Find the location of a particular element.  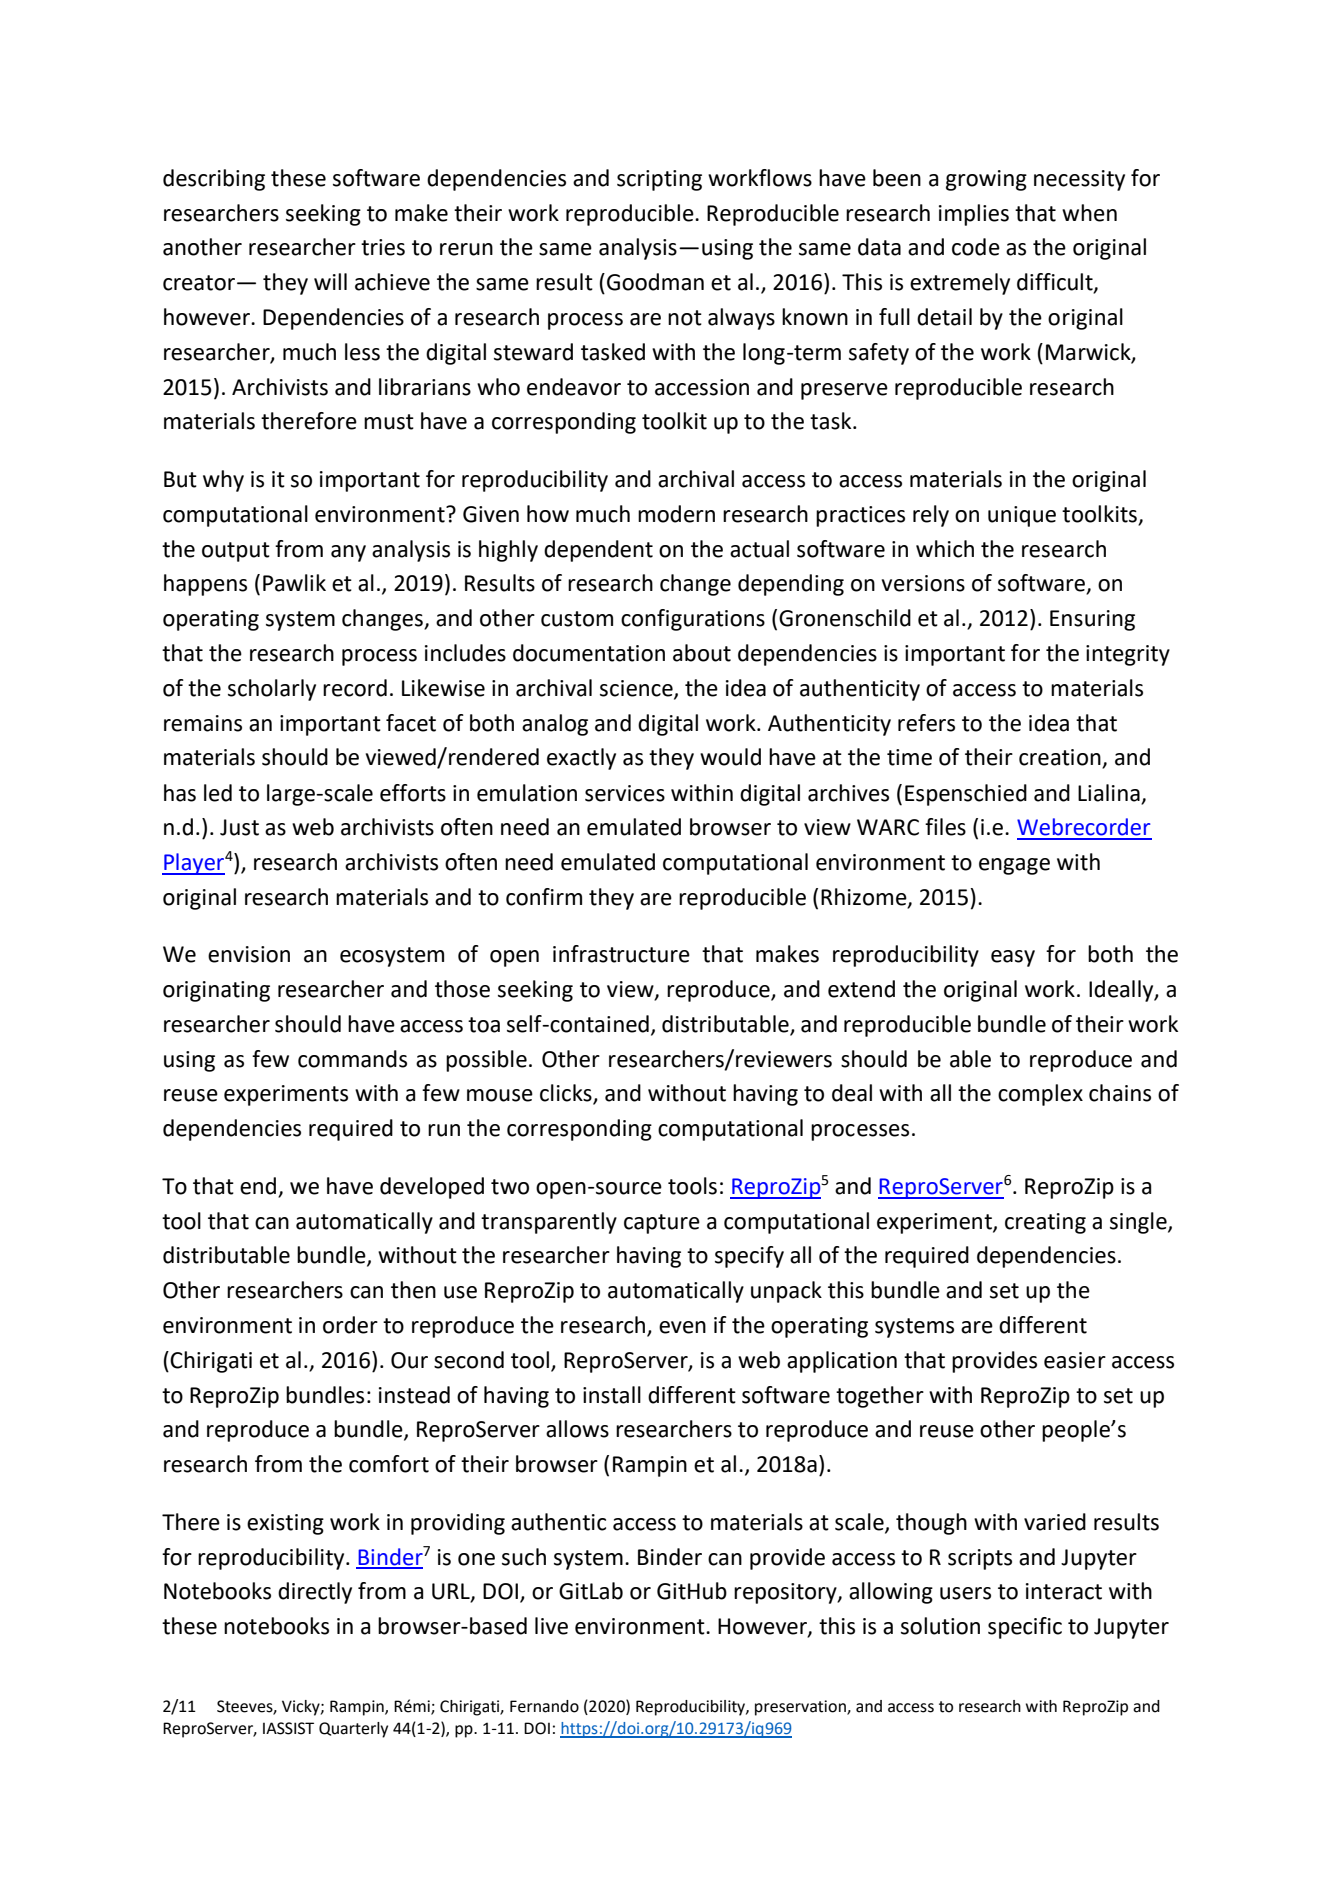

Quarterly is located at coordinates (353, 1730).
